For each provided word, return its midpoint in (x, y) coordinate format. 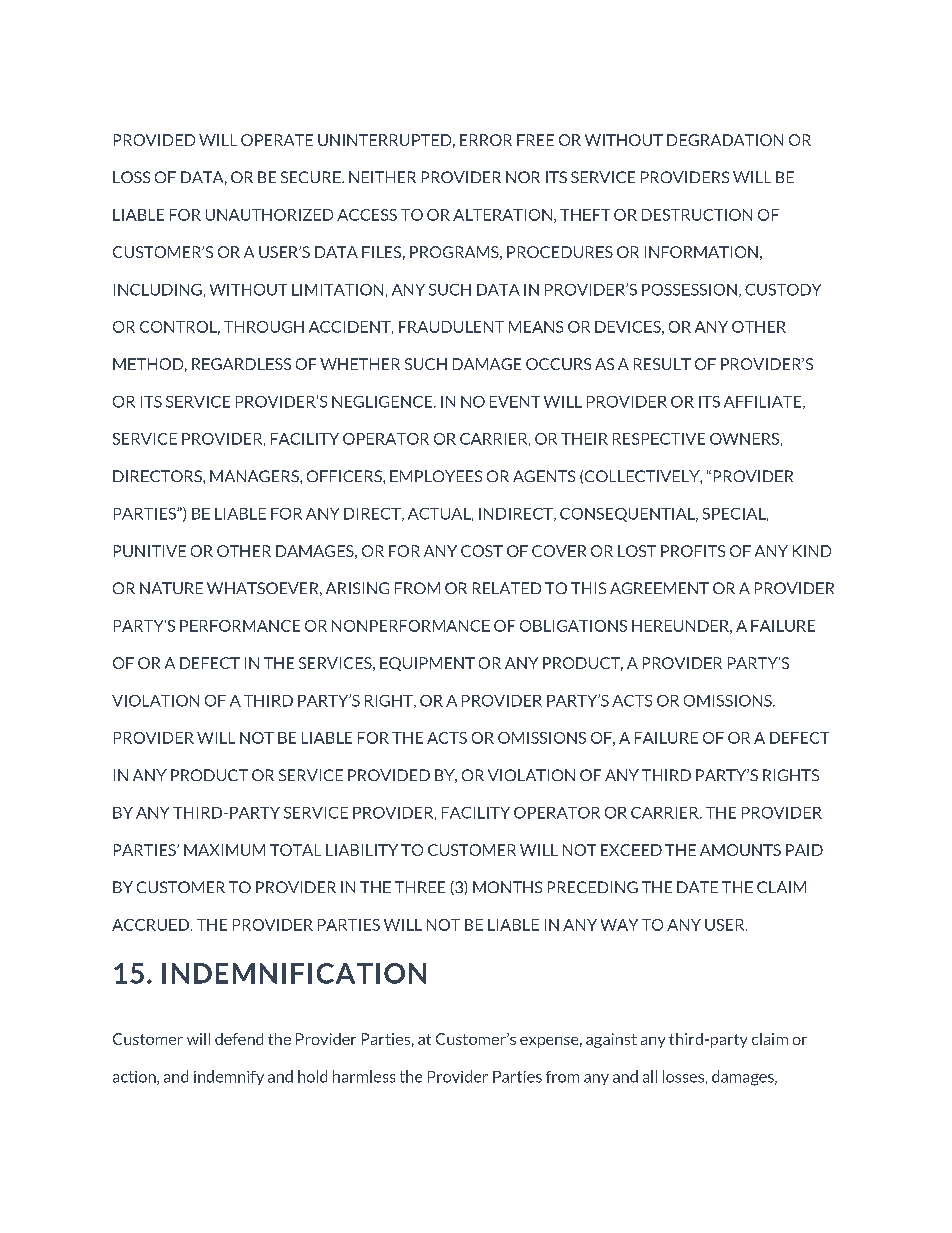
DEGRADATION (725, 140)
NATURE (171, 588)
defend (239, 1039)
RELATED (507, 588)
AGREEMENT (659, 588)
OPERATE (277, 140)
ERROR (486, 140)
